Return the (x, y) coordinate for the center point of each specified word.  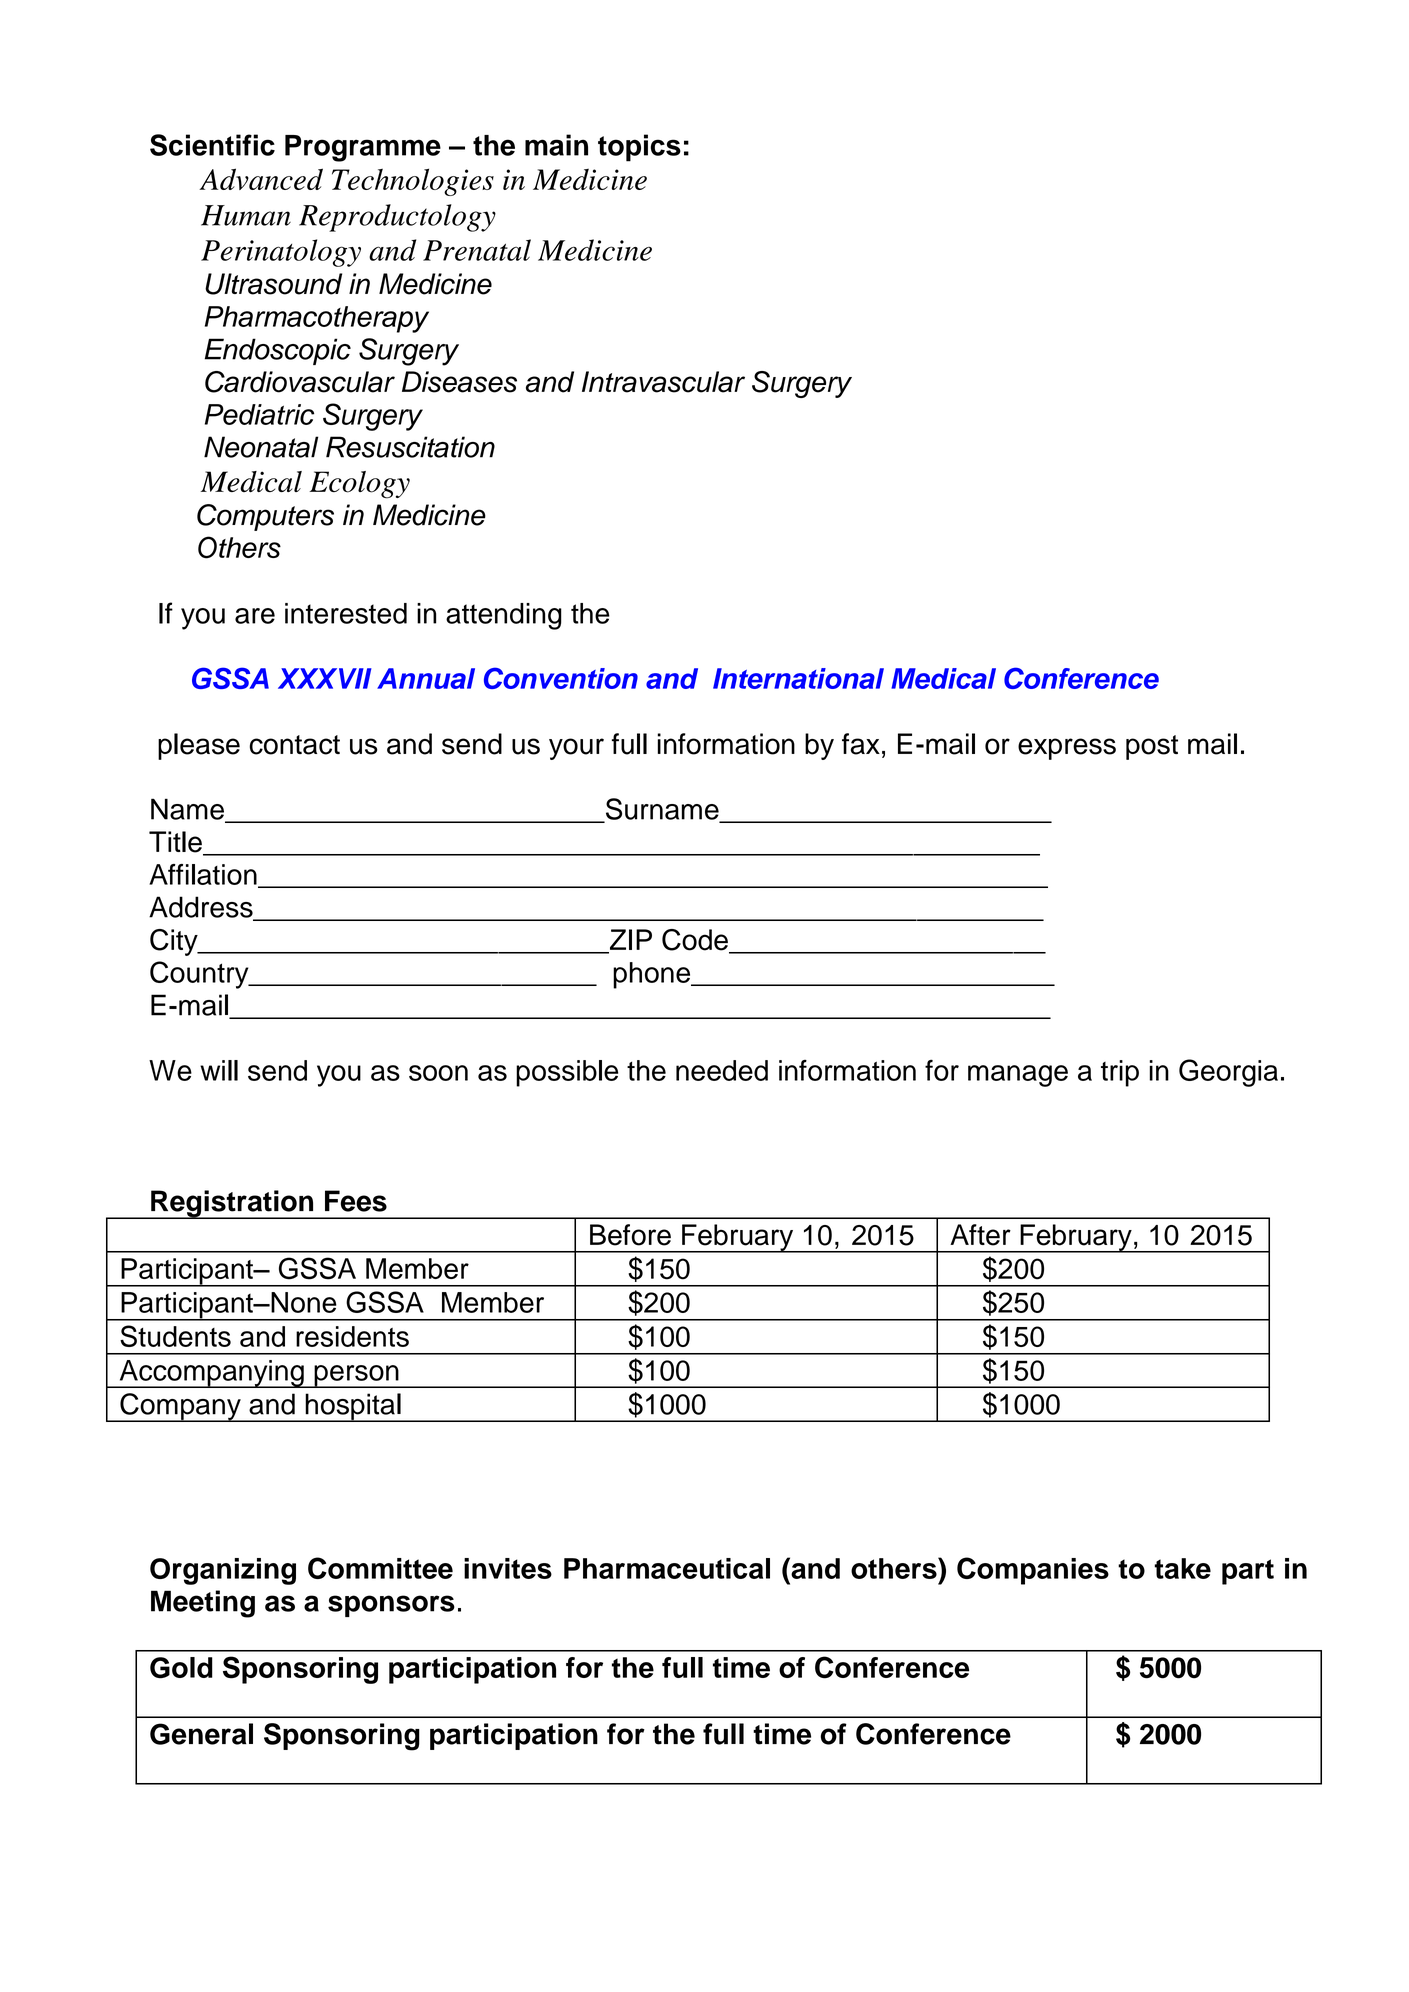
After (980, 1235)
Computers (265, 517)
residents (352, 1336)
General (201, 1734)
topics (639, 148)
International (798, 678)
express (1067, 749)
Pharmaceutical (667, 1568)
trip (1120, 1073)
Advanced (261, 179)
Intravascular (663, 382)
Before (630, 1235)
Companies (1033, 1571)
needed (722, 1070)
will (219, 1070)
